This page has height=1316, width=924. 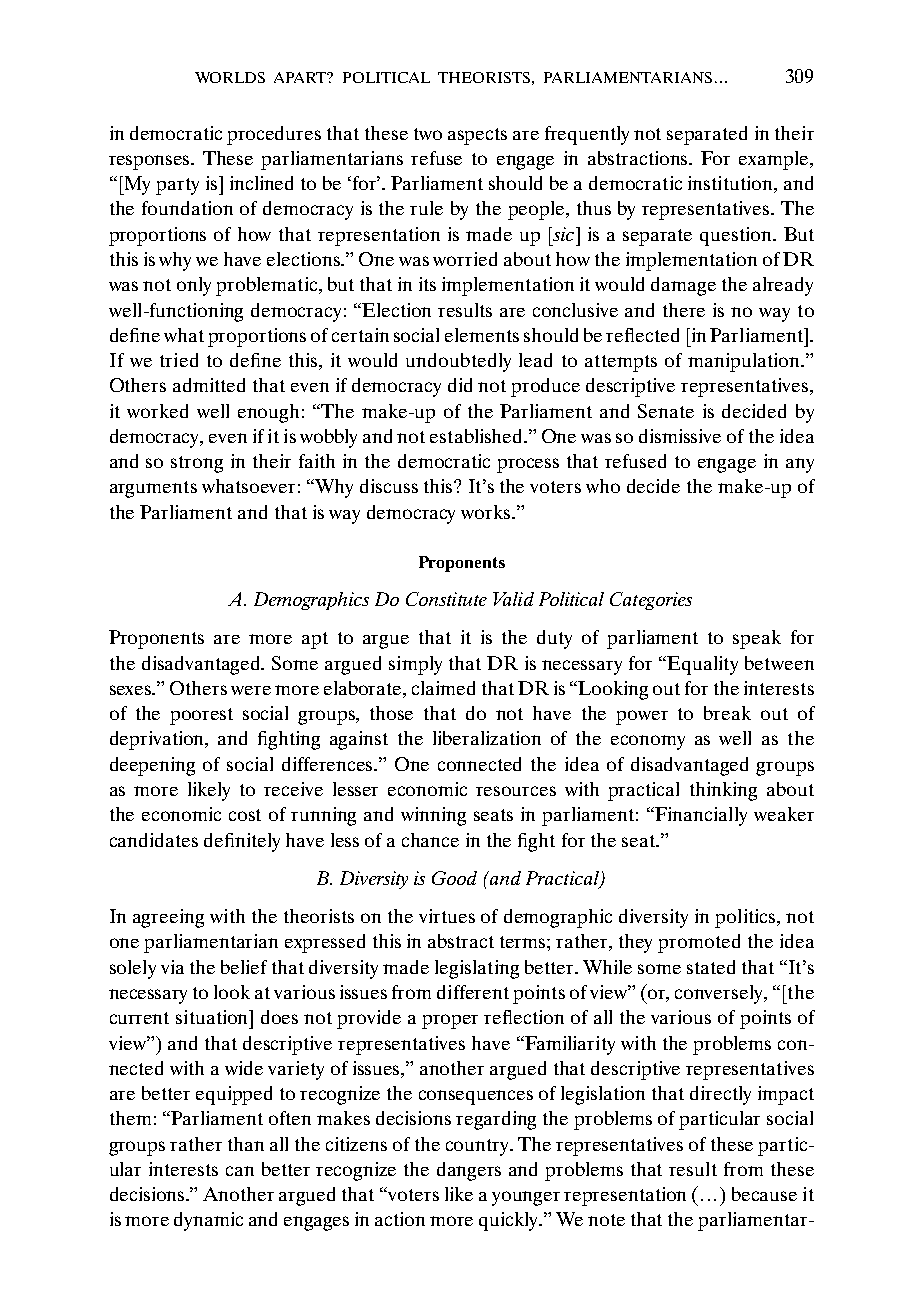 What do you see at coordinates (711, 967) in the page?
I see `stated` at bounding box center [711, 967].
